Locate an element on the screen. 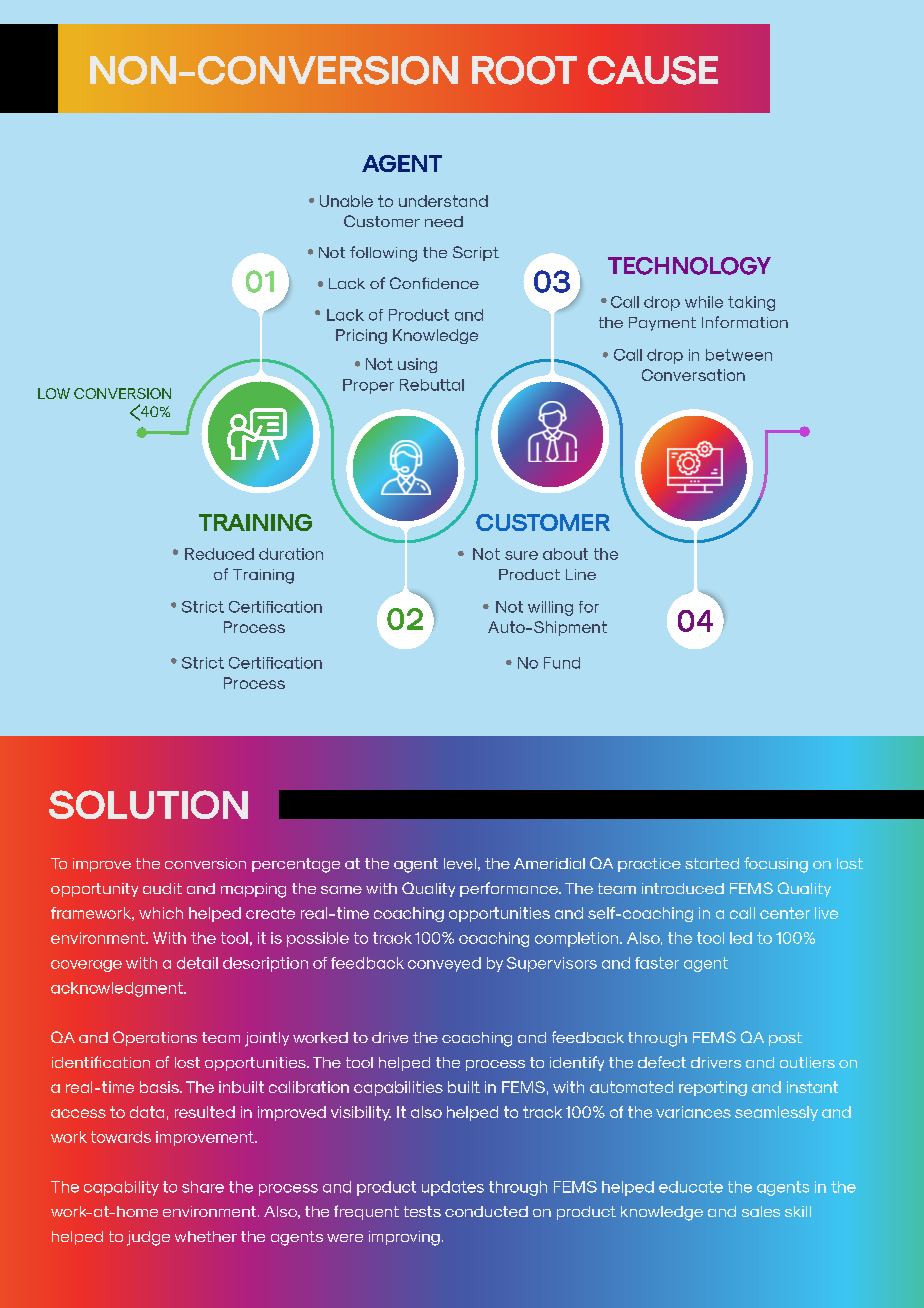 This screenshot has width=924, height=1308. Reduced is located at coordinates (219, 554).
